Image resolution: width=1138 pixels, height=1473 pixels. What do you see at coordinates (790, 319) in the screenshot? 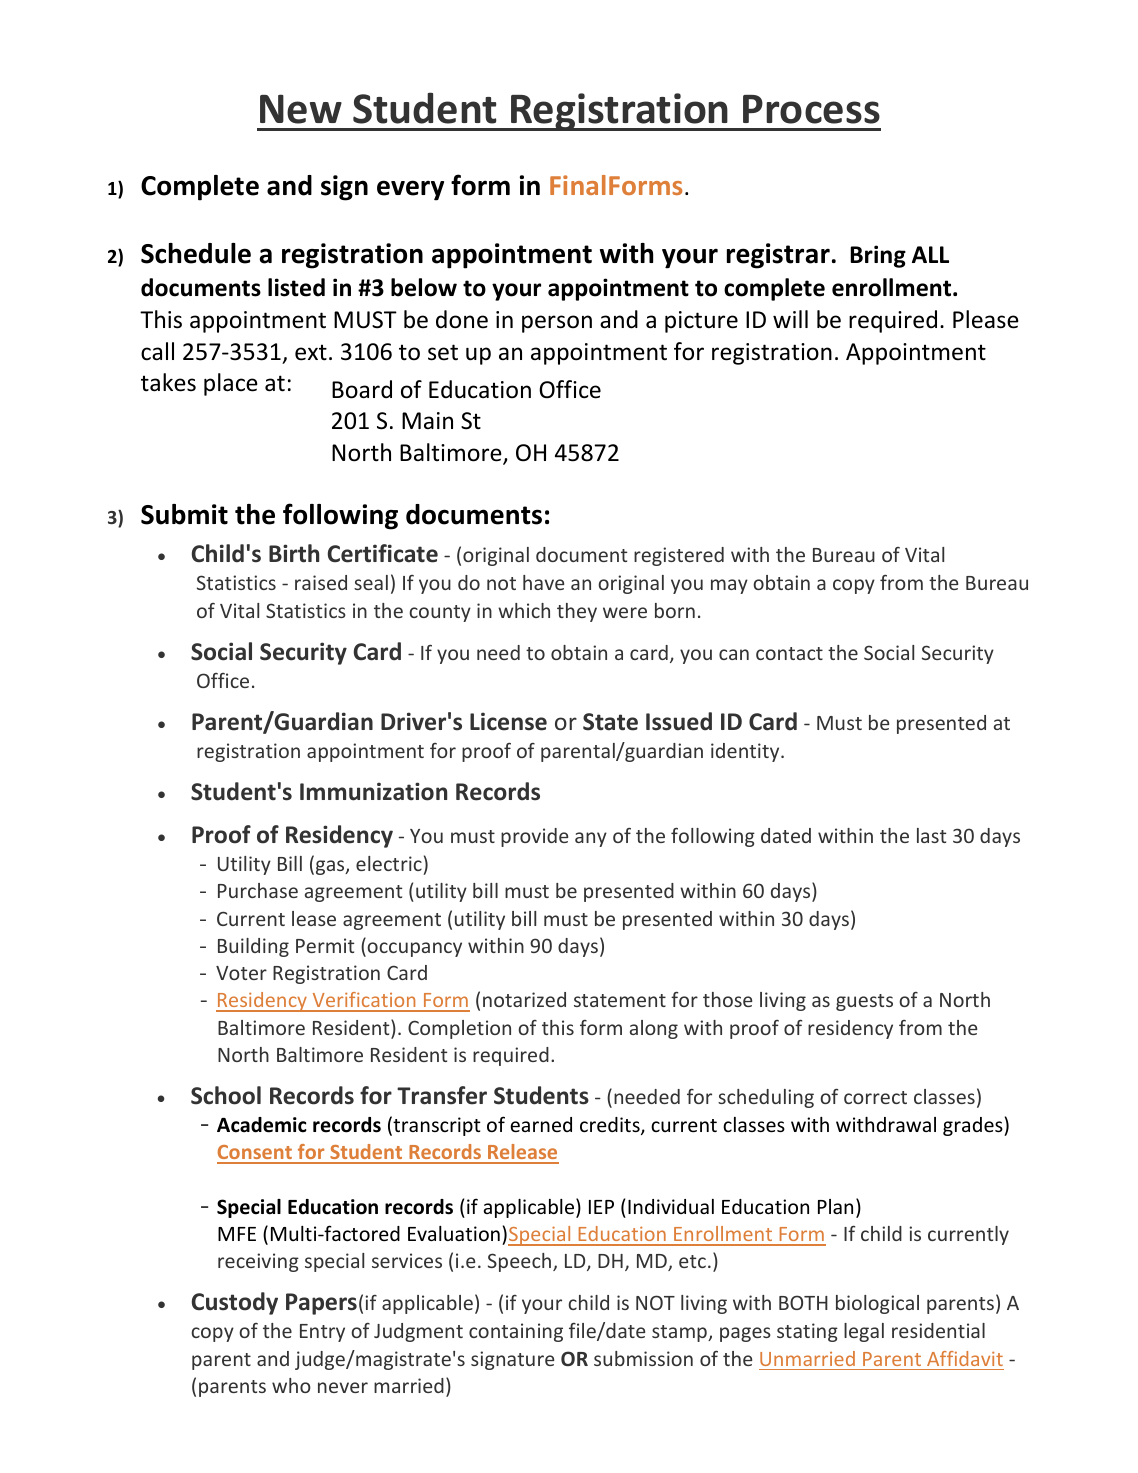
I see `will` at bounding box center [790, 319].
